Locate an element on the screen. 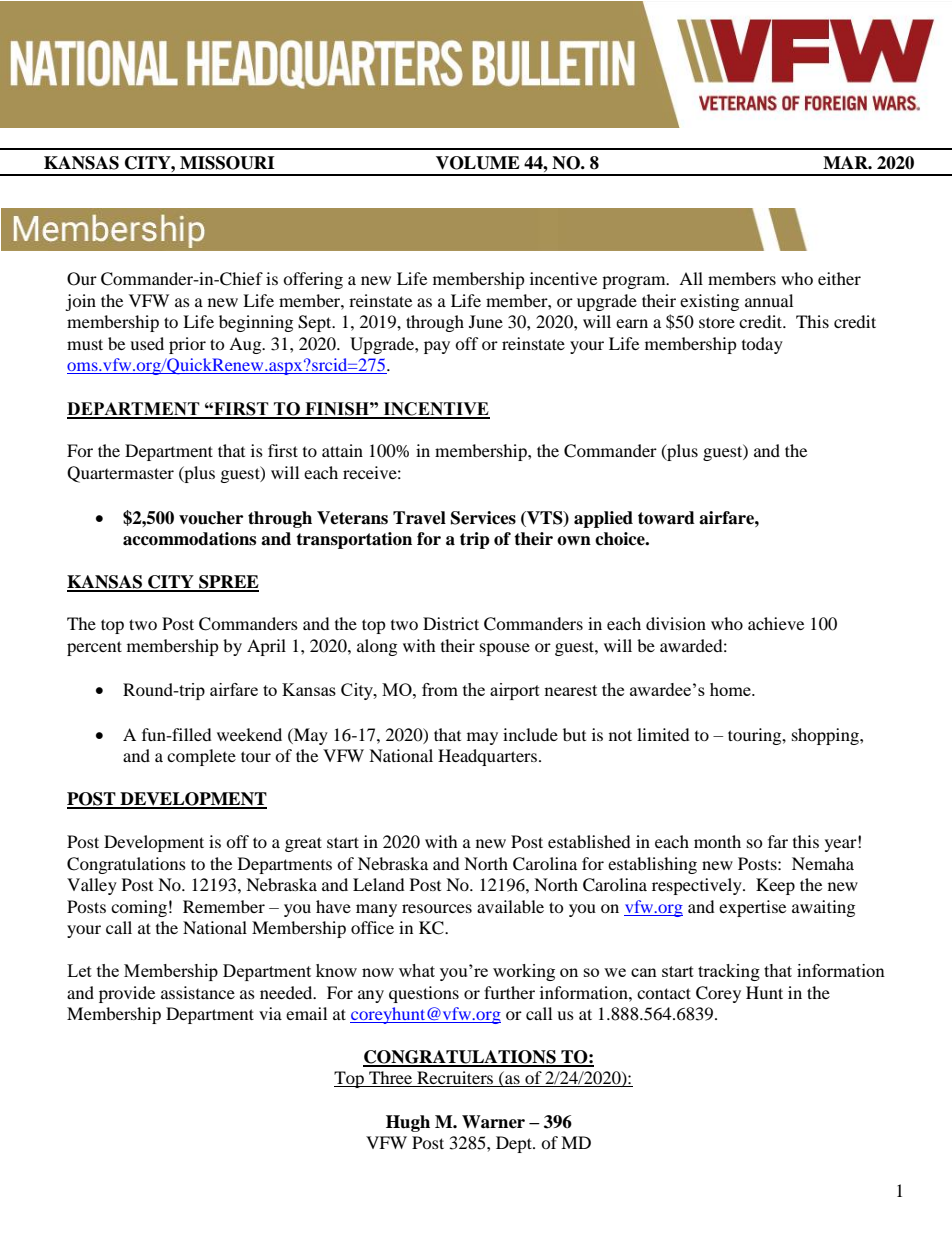 The height and width of the screenshot is (1233, 952). MISSOURI is located at coordinates (227, 163).
